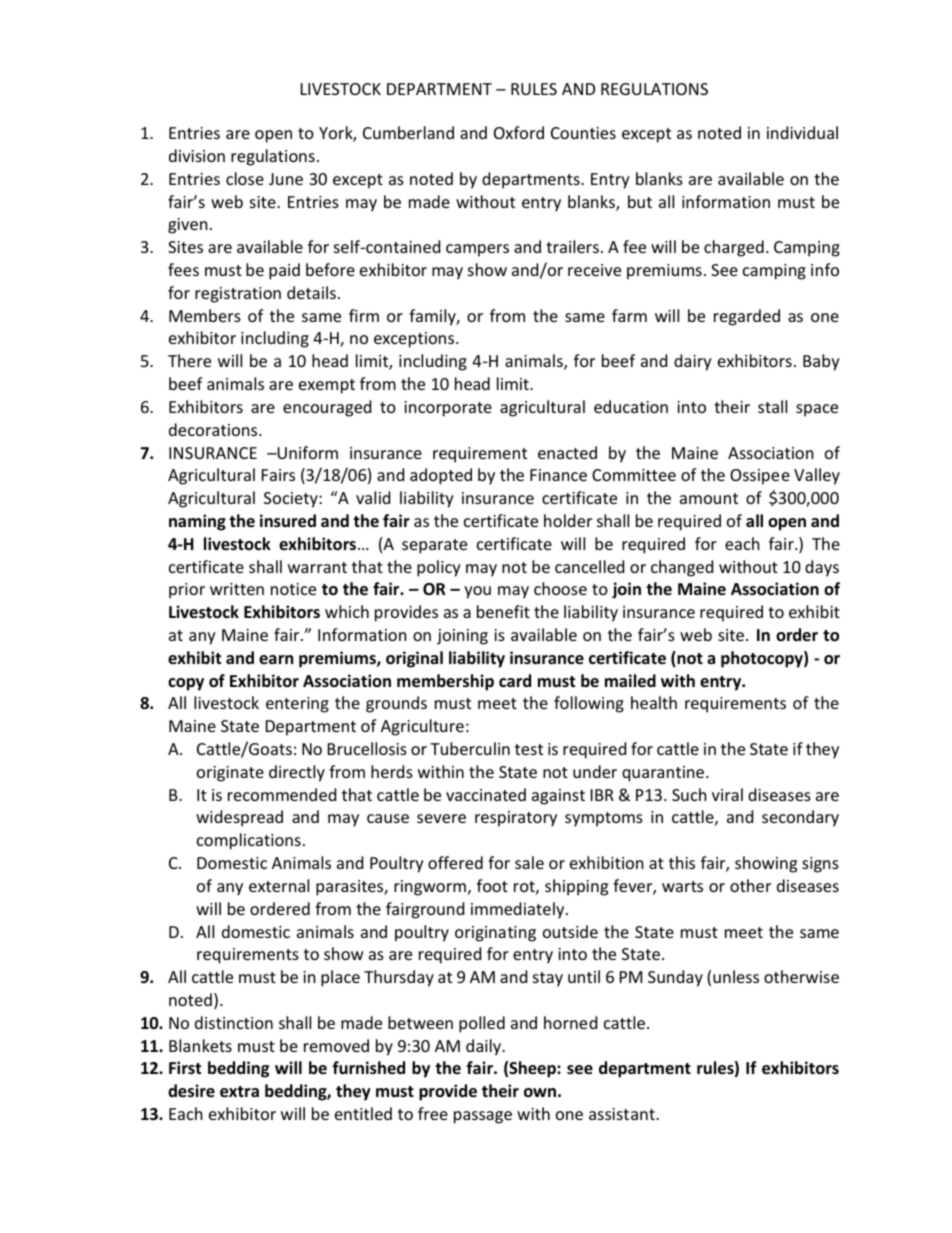 Image resolution: width=952 pixels, height=1233 pixels. Describe the element at coordinates (239, 1092) in the image. I see `extra` at that location.
